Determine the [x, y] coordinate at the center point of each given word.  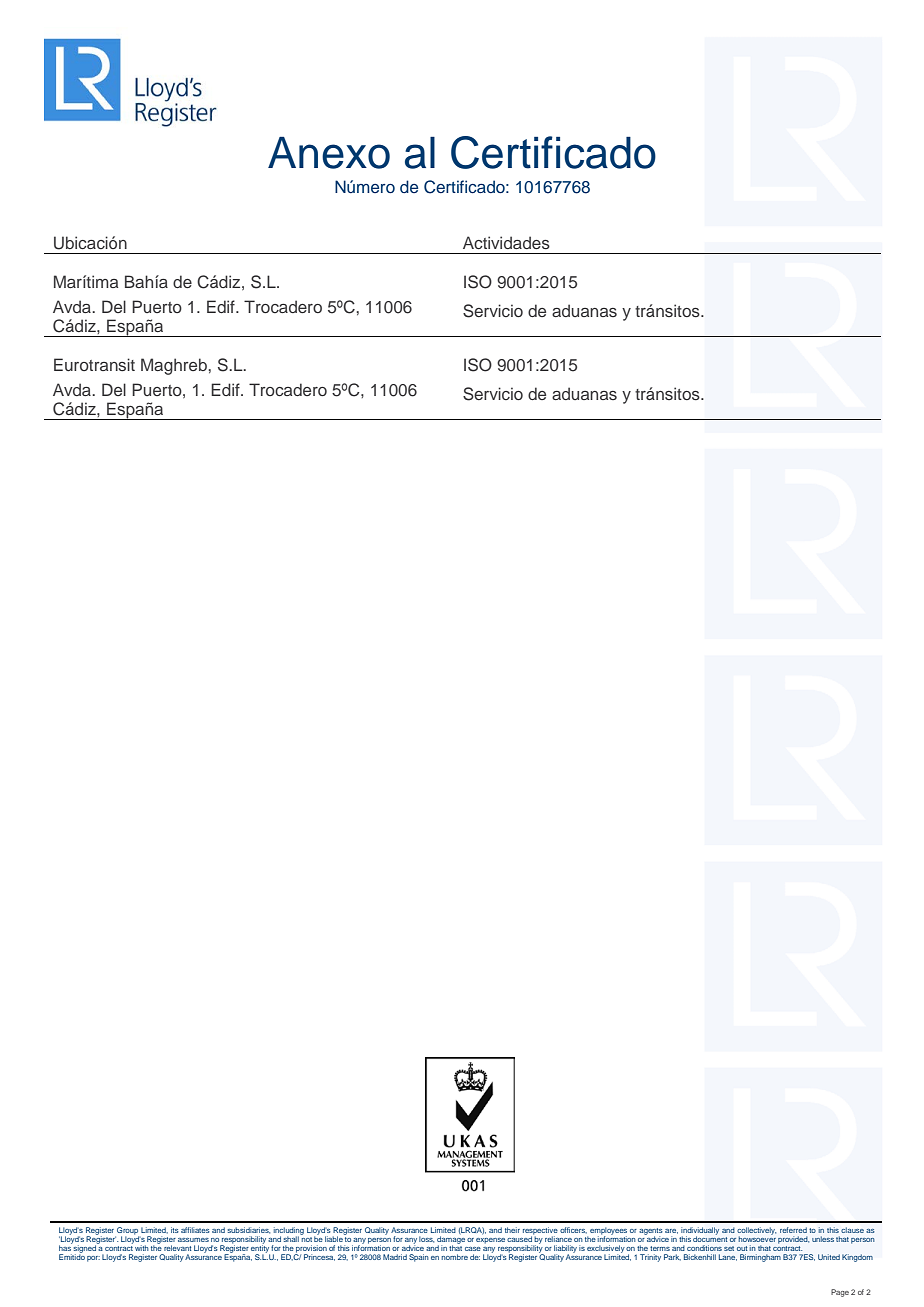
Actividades [506, 242]
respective [540, 1232]
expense [490, 1241]
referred [793, 1230]
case [473, 1249]
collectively [756, 1232]
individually [700, 1232]
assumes [193, 1240]
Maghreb [174, 366]
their [512, 1230]
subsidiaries [249, 1230]
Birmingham [760, 1258]
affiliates [195, 1230]
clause [852, 1230]
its [175, 1230]
